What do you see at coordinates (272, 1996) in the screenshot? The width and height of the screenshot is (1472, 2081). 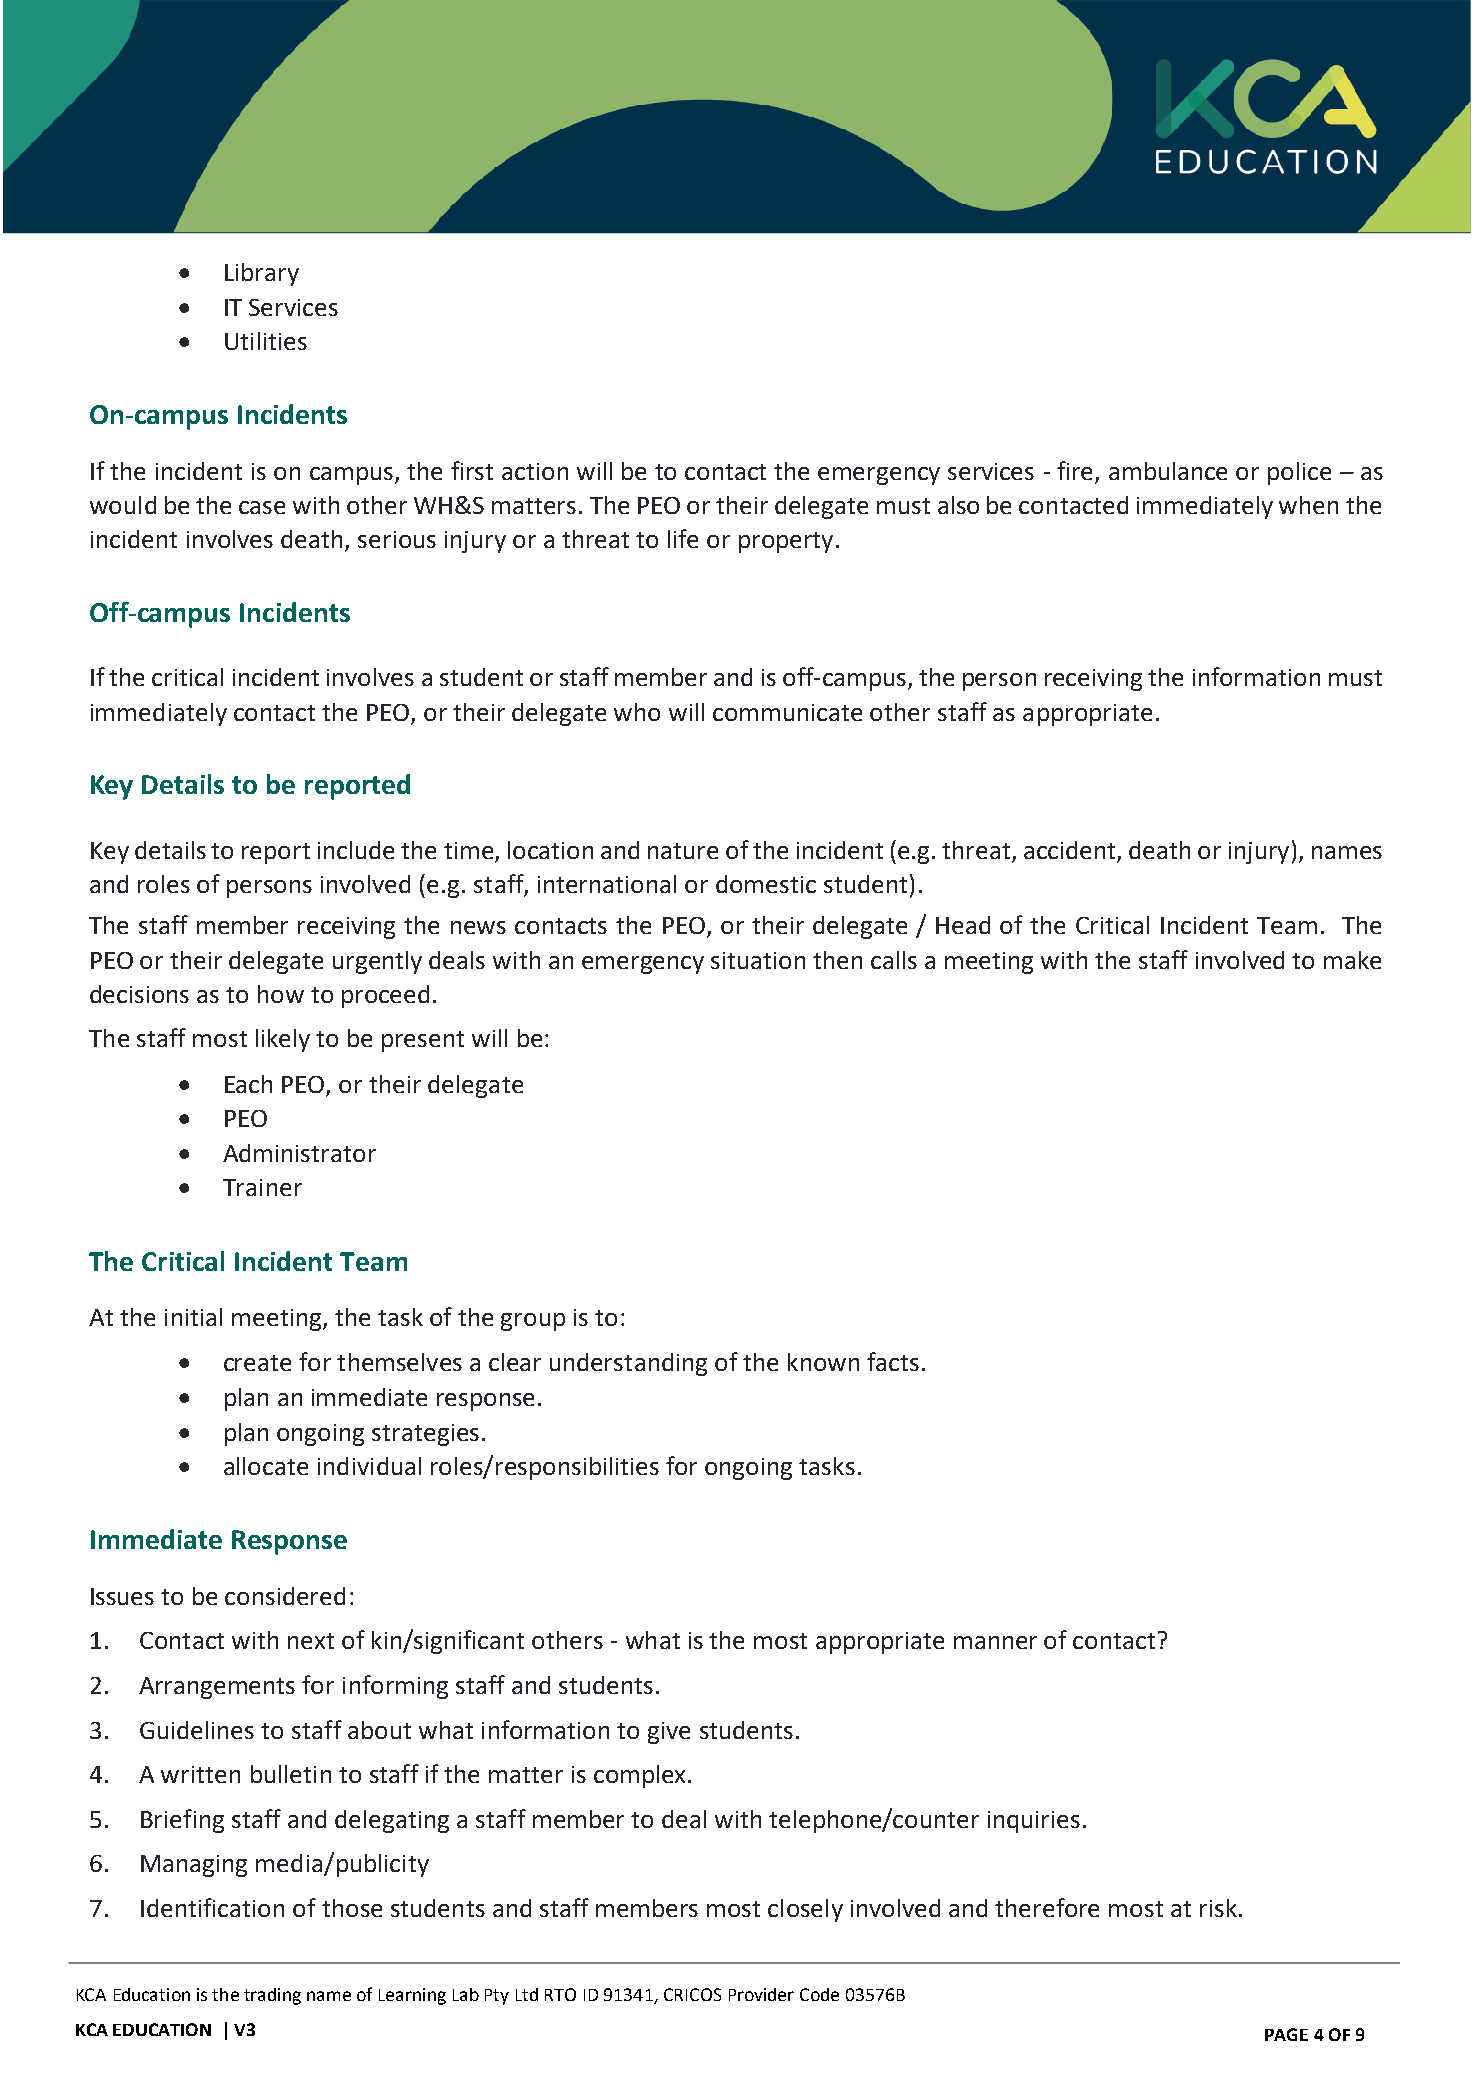 I see `trading` at bounding box center [272, 1996].
